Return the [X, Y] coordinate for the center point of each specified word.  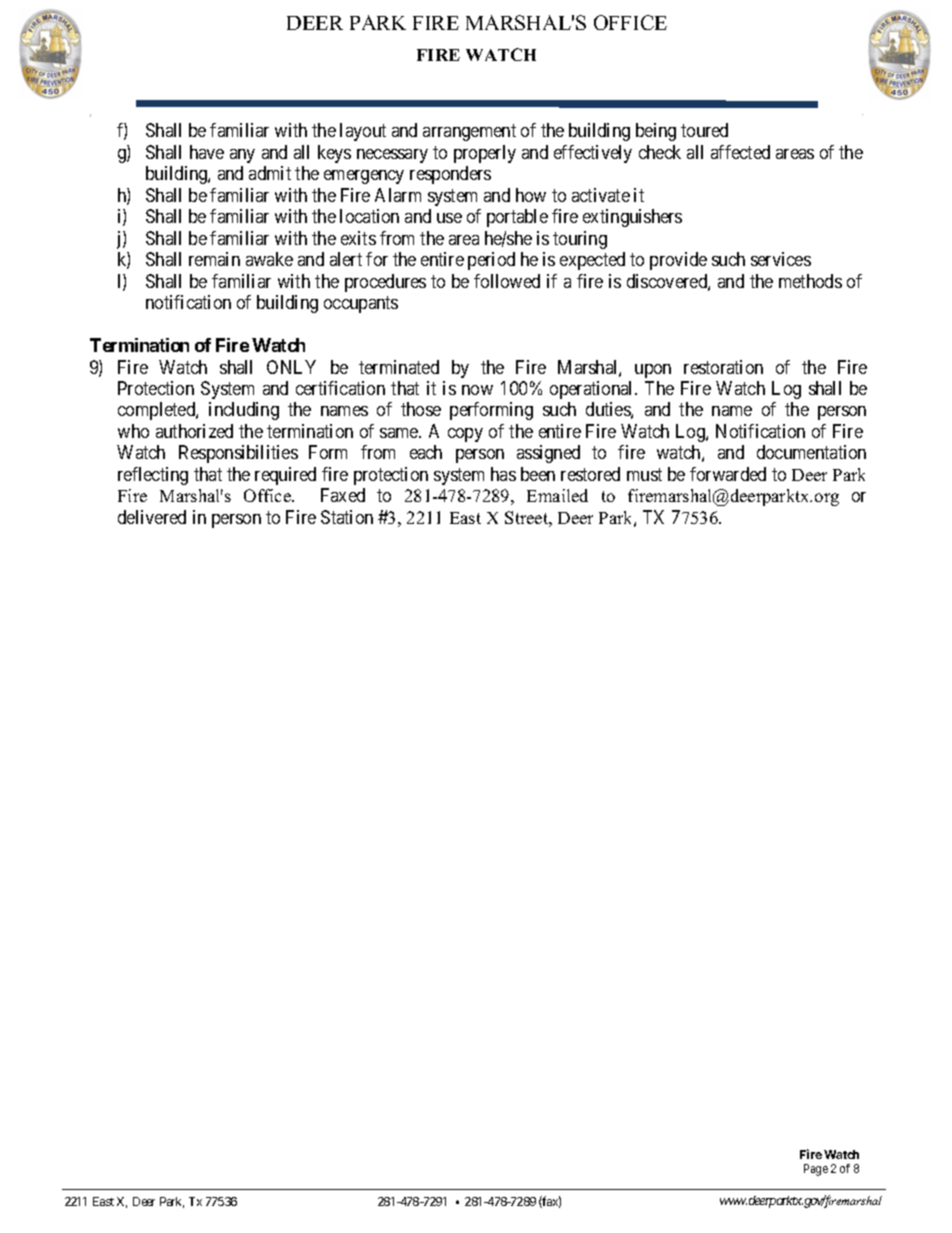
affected [740, 152]
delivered [152, 517]
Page [816, 1170]
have [207, 152]
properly [485, 154]
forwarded [728, 474]
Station [347, 517]
